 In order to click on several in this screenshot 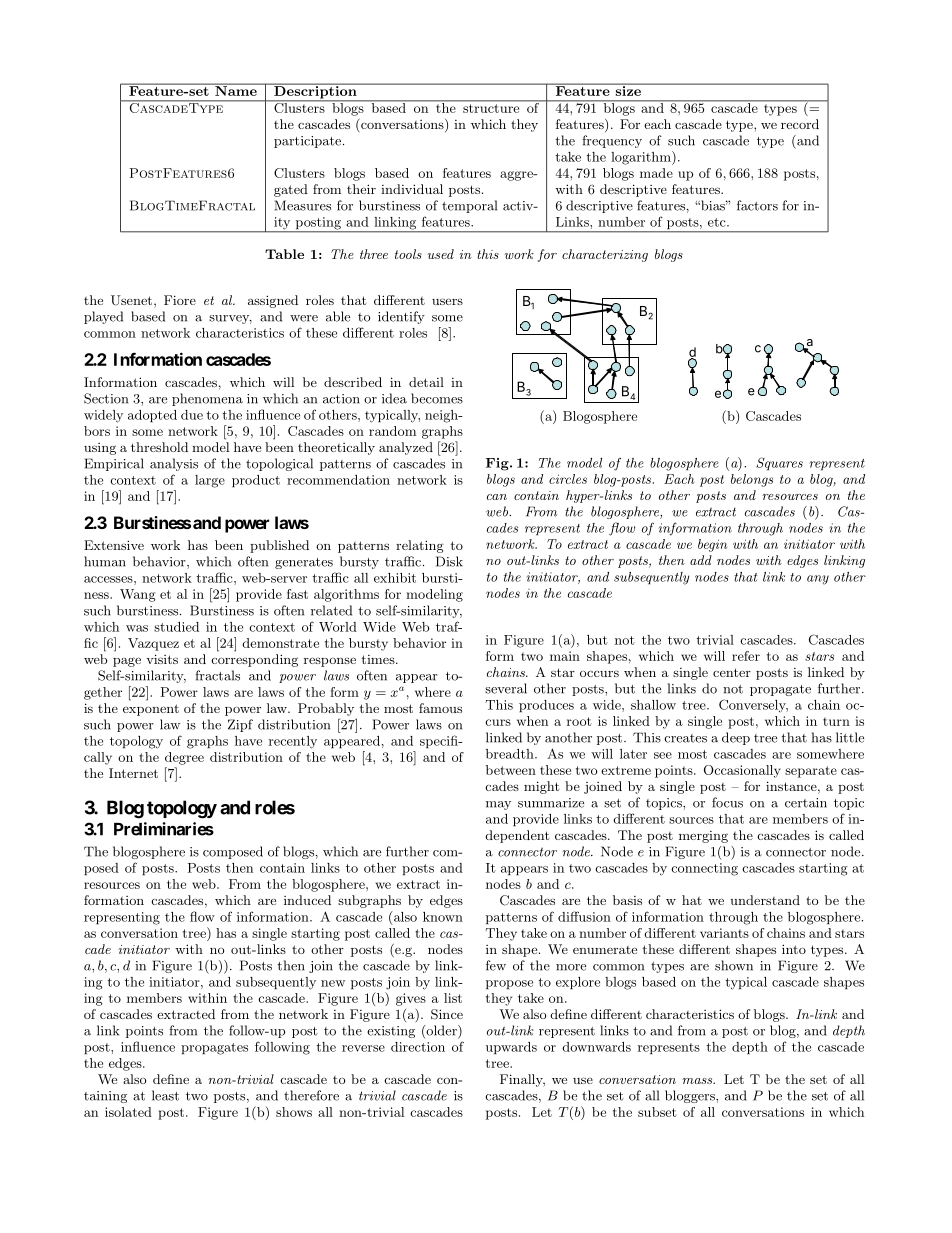, I will do `click(506, 688)`.
